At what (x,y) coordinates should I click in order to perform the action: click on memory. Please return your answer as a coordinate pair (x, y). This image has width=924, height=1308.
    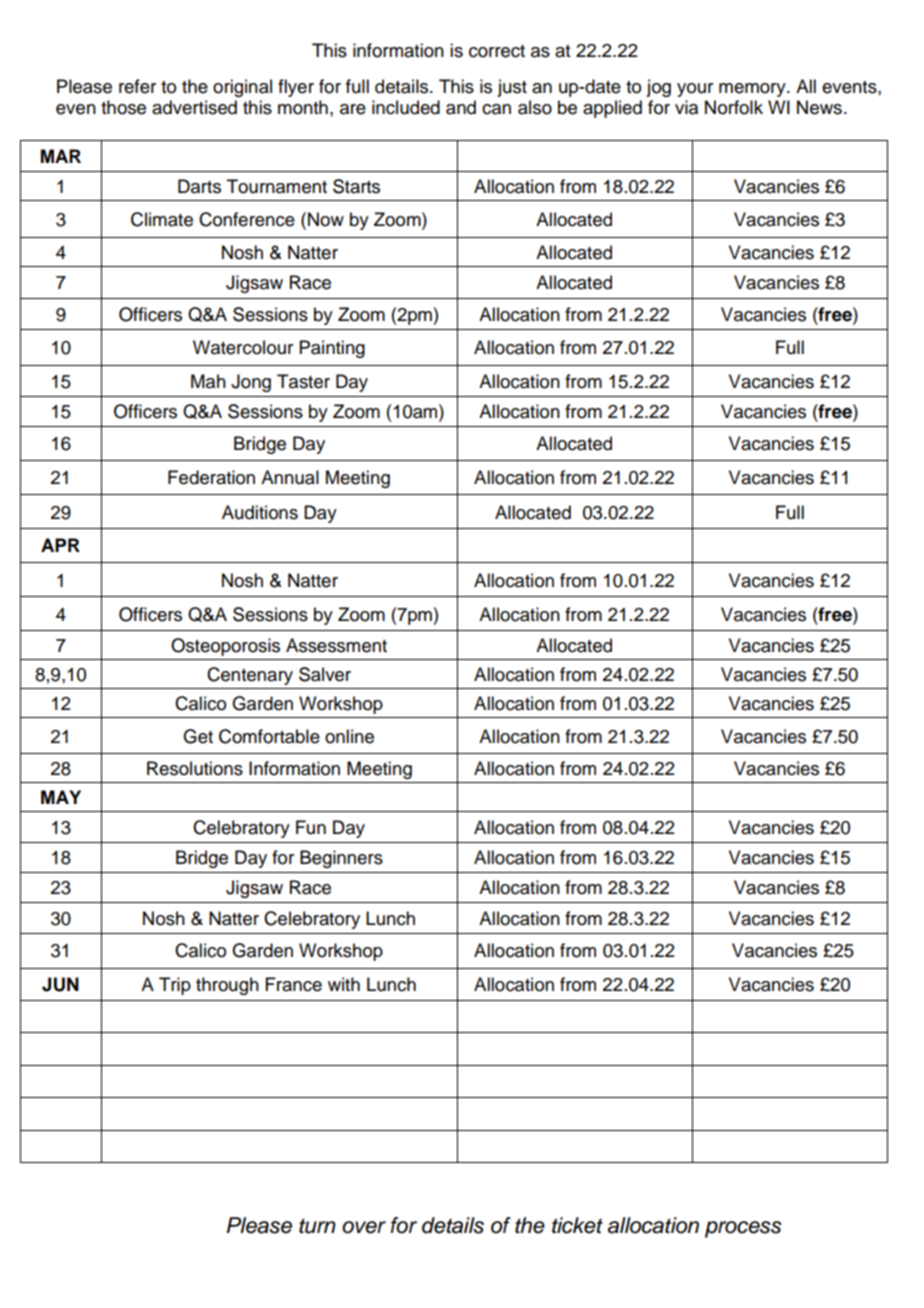
    Looking at the image, I should click on (753, 90).
